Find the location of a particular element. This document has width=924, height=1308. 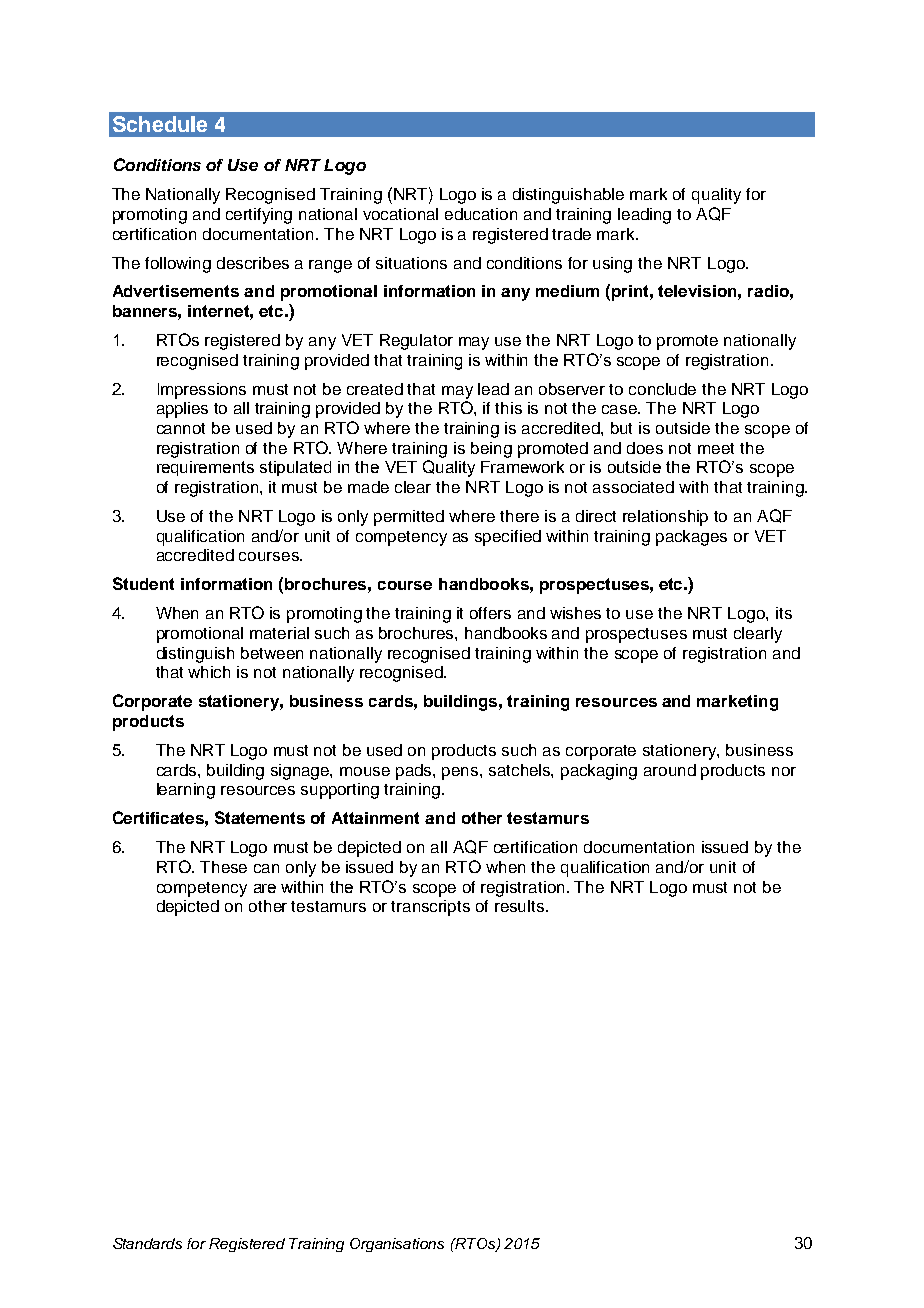

education is located at coordinates (481, 214).
